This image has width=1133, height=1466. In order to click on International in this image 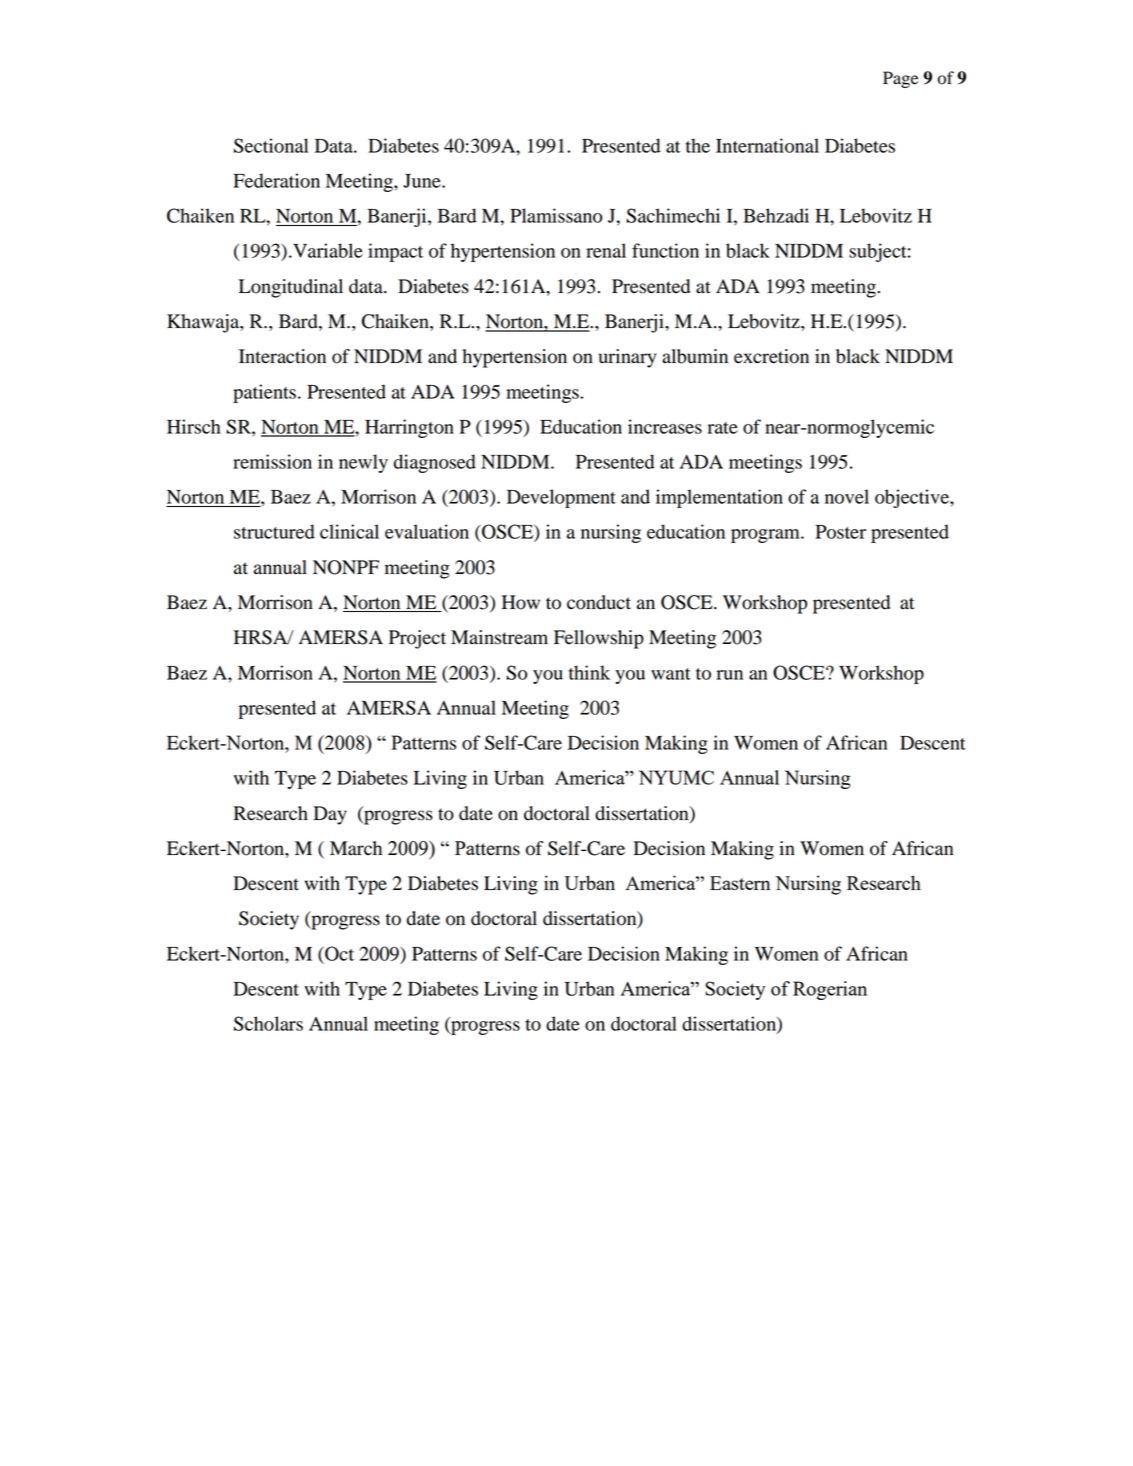, I will do `click(767, 145)`.
